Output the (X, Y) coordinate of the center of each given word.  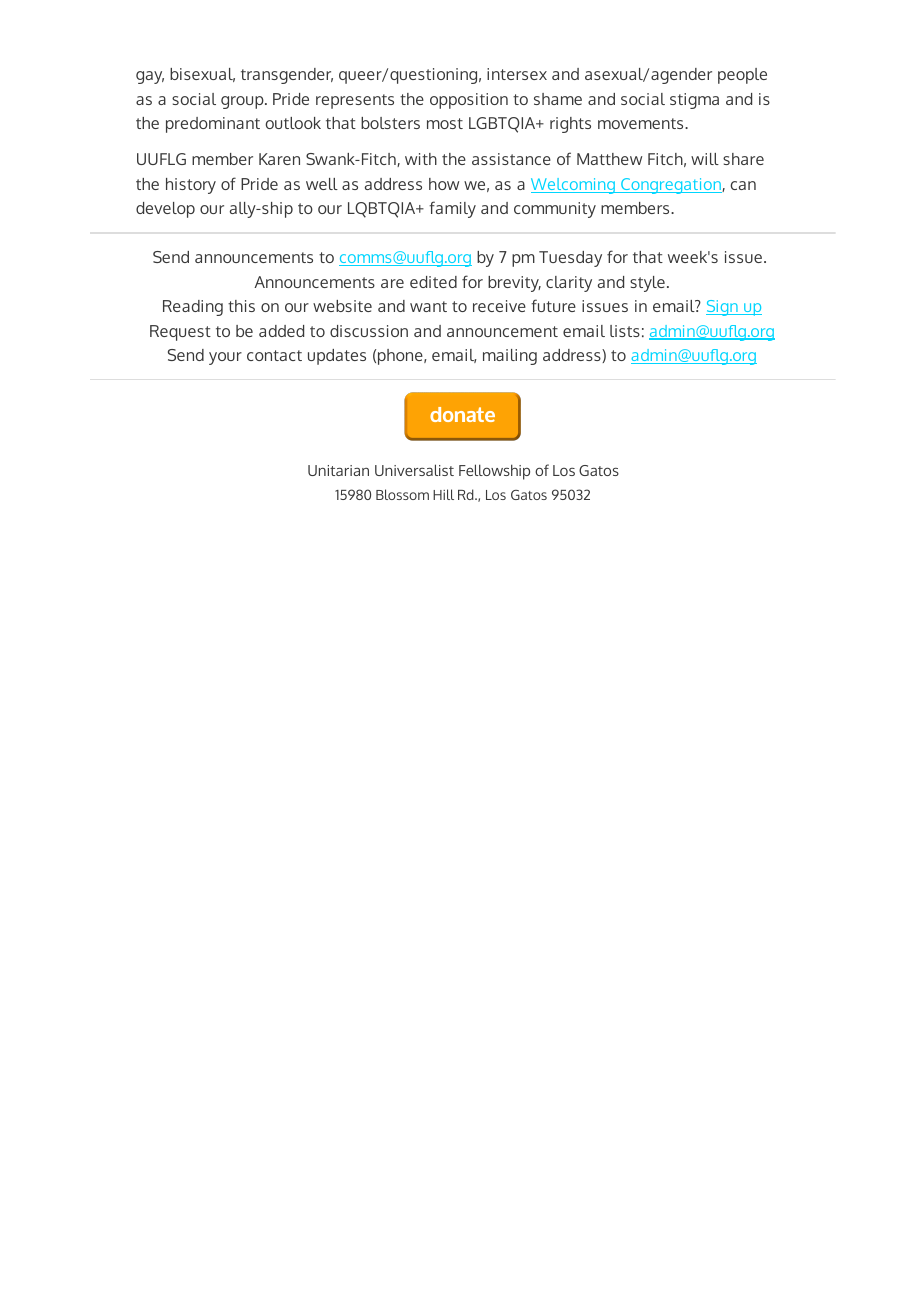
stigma (694, 101)
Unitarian (338, 470)
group (243, 102)
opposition (469, 101)
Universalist (414, 470)
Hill (443, 494)
